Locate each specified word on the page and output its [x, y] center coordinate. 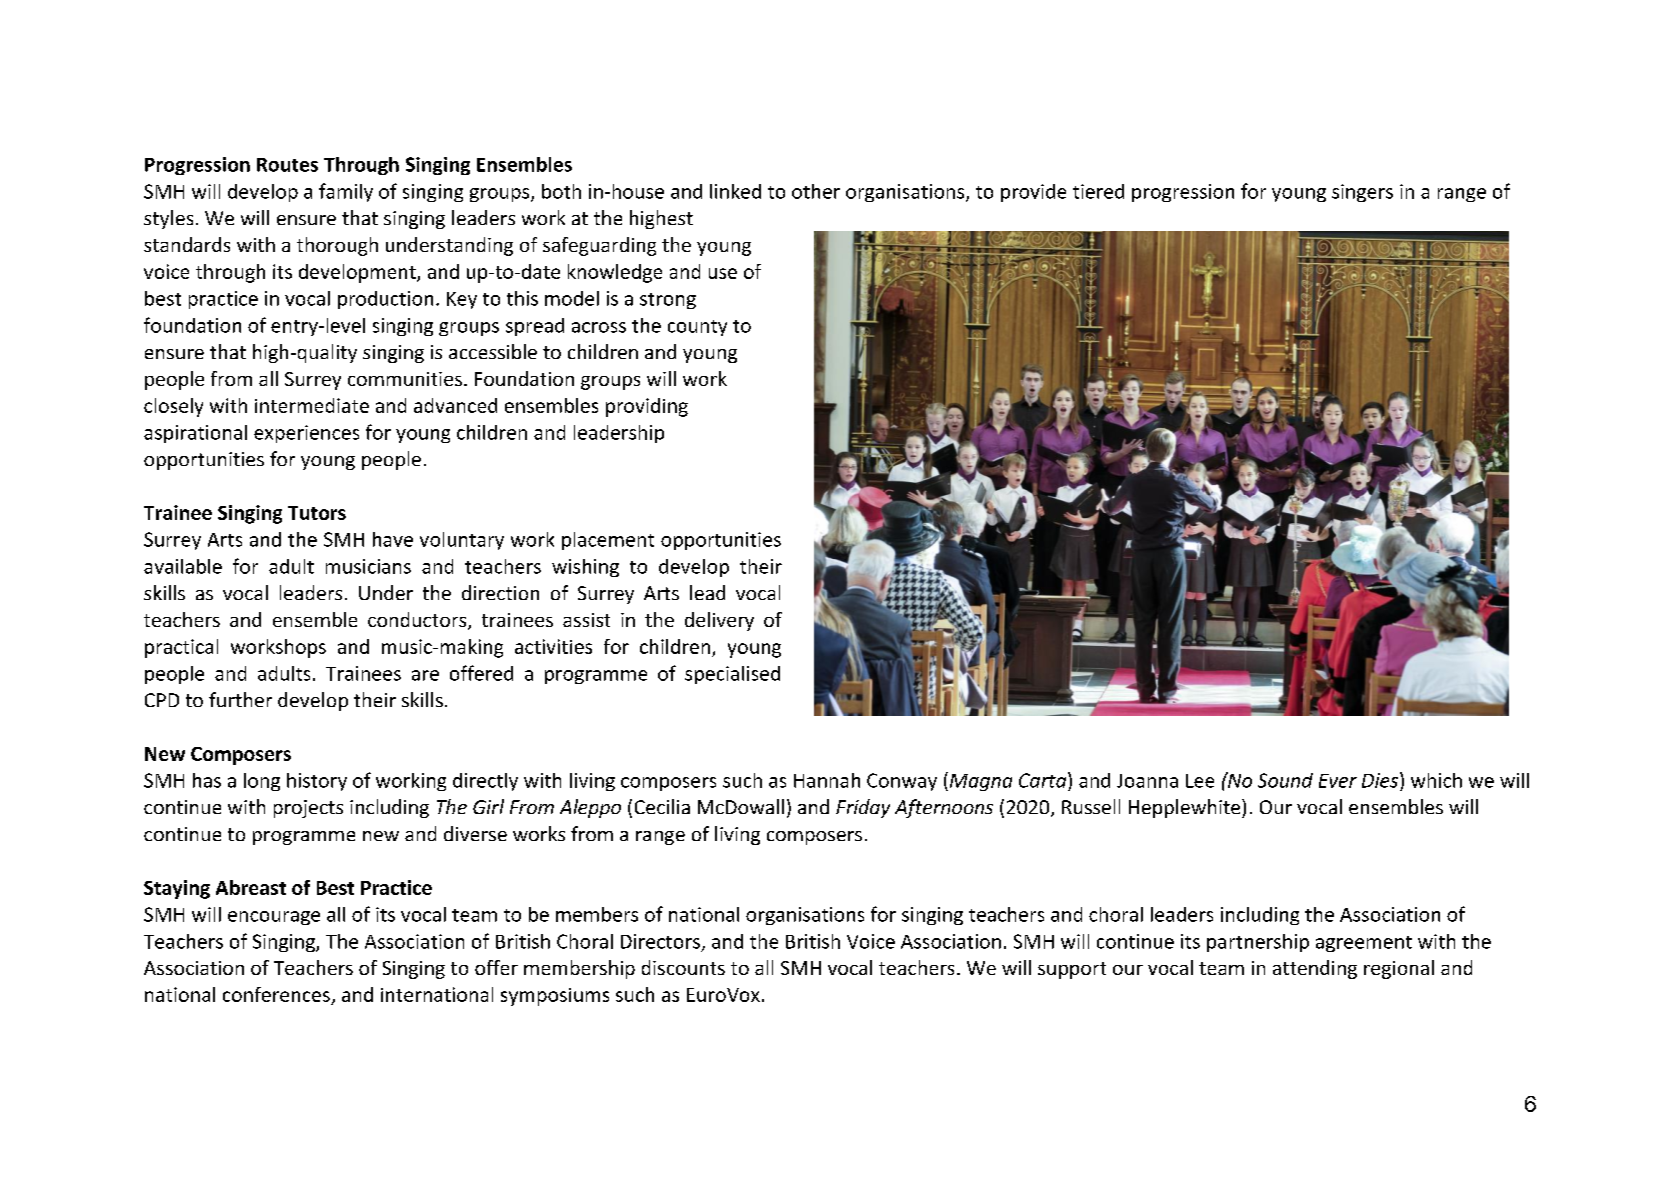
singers [1362, 193]
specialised [732, 675]
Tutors [317, 513]
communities [405, 379]
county [697, 328]
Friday [863, 808]
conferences [276, 994]
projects [308, 809]
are [425, 675]
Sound [1285, 780]
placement [608, 541]
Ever [1338, 781]
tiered [1098, 191]
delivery [719, 621]
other [816, 191]
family [346, 192]
